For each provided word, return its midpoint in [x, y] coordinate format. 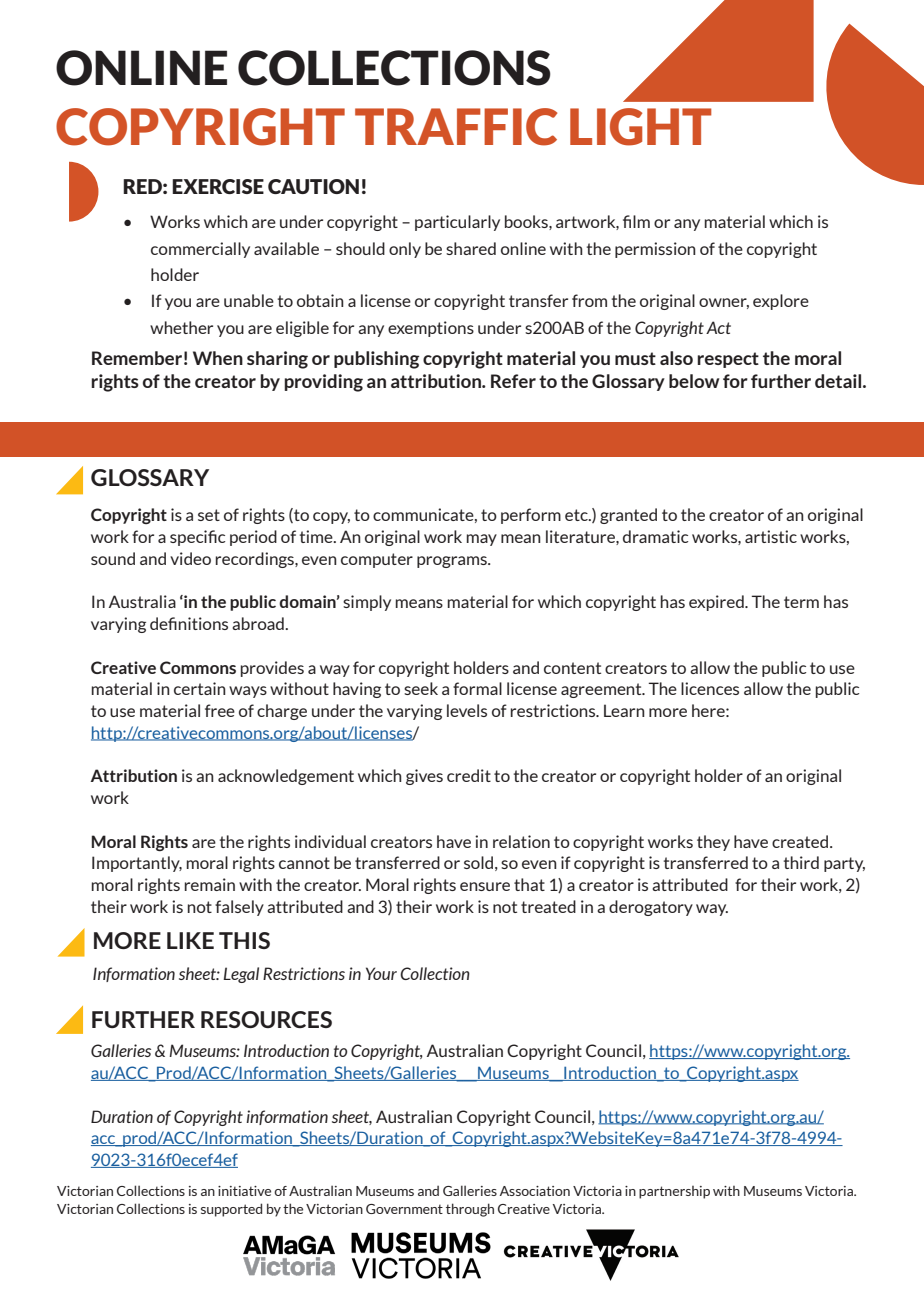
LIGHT [641, 127]
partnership [674, 1192]
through [470, 1210]
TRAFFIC [456, 127]
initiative [244, 1191]
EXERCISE [218, 186]
